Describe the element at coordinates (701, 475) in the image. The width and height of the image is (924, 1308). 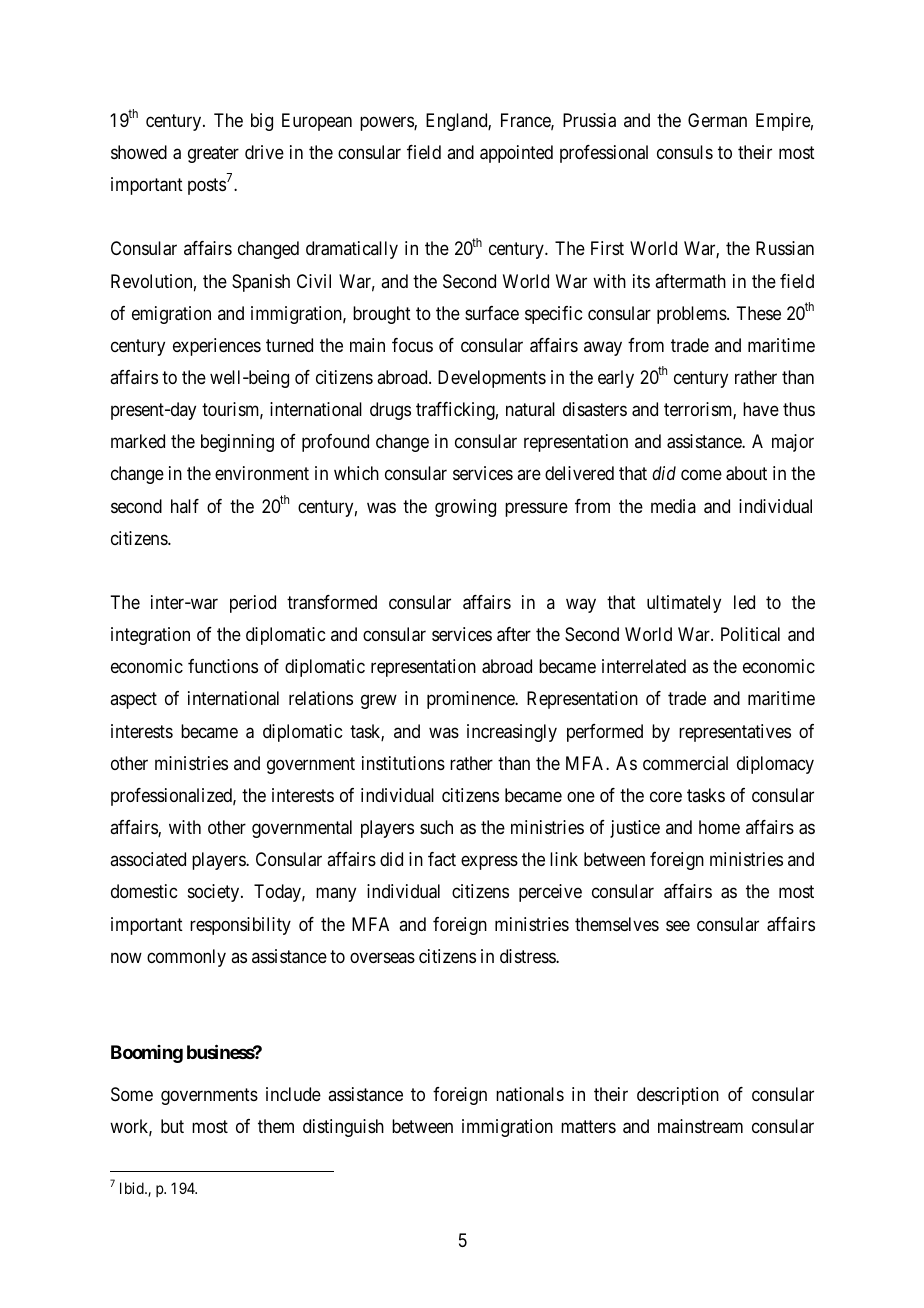
I see `come` at that location.
